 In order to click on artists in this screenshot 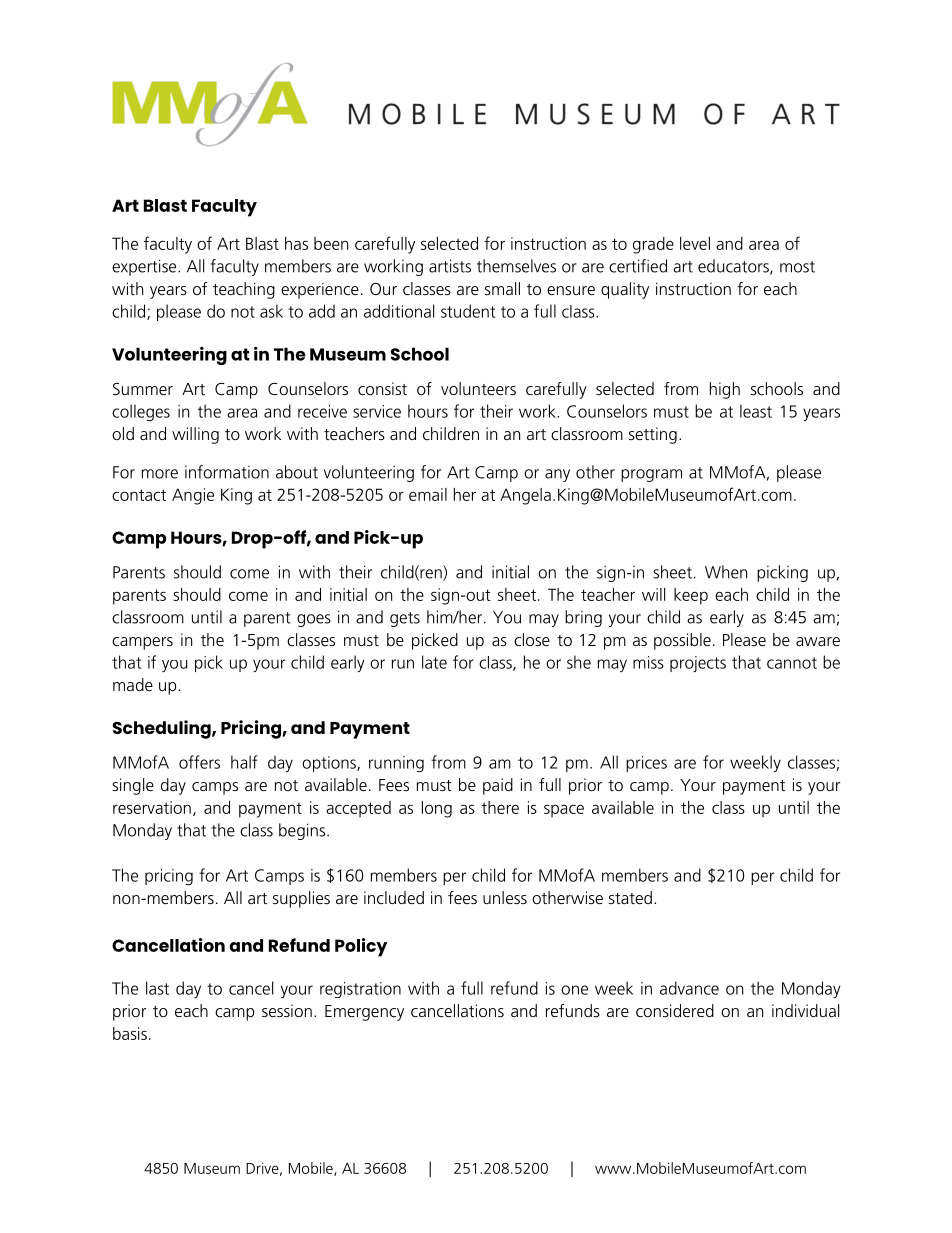, I will do `click(450, 266)`.
